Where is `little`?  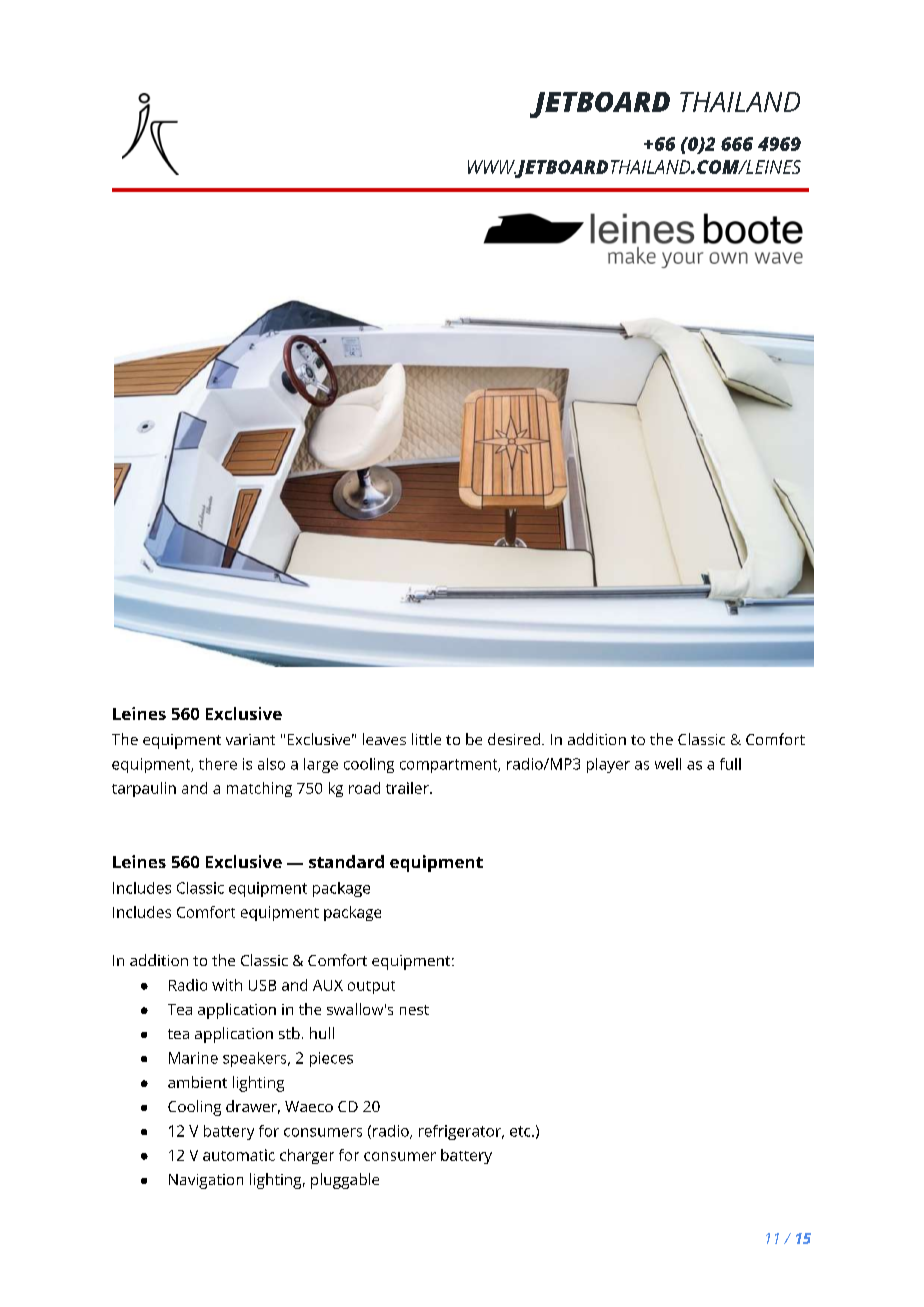 little is located at coordinates (426, 739).
